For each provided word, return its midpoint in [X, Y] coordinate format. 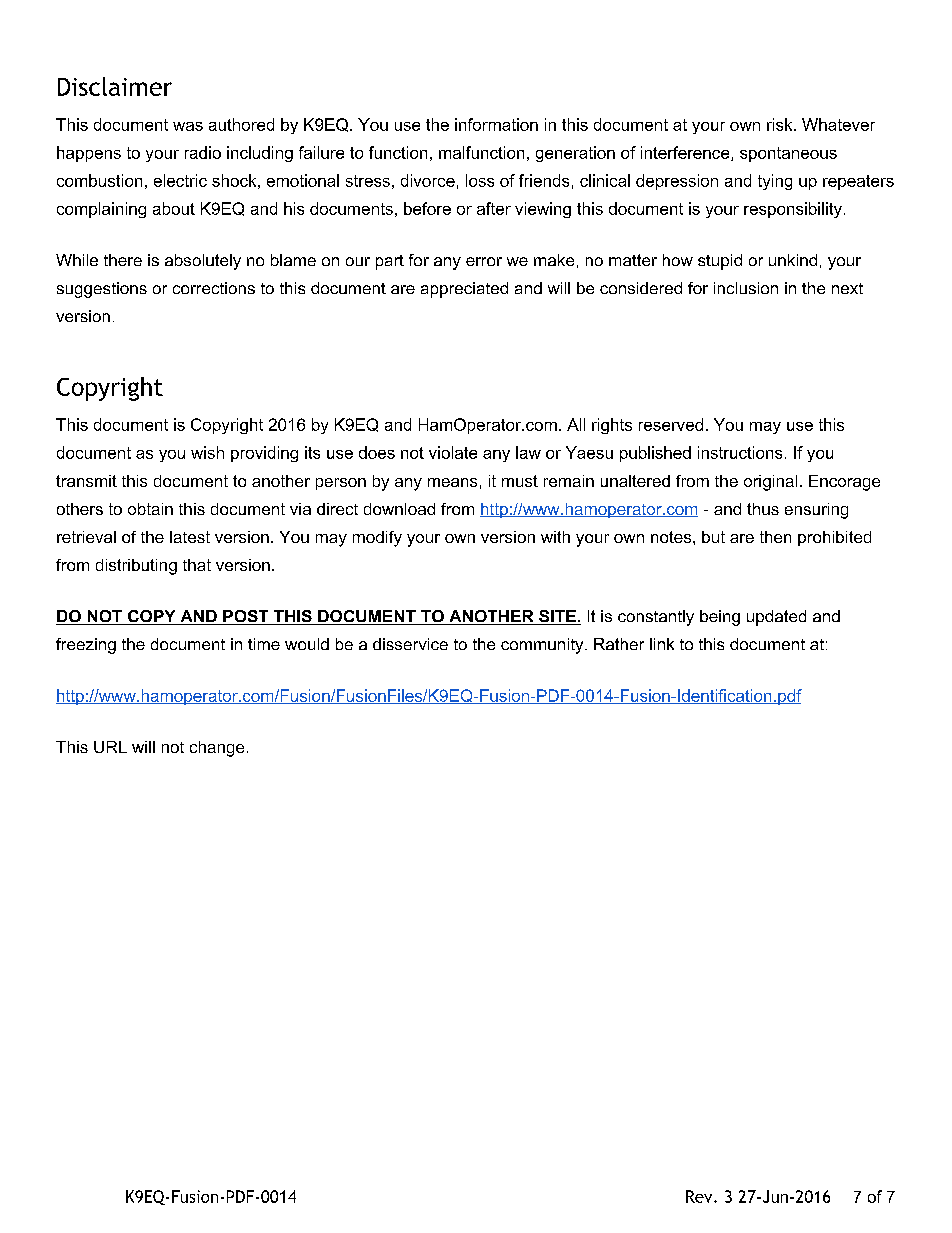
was [188, 126]
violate [453, 452]
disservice [410, 644]
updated [776, 618]
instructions [740, 452]
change [217, 749]
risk [781, 124]
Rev [700, 1196]
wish [207, 452]
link [662, 644]
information [496, 124]
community [543, 646]
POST [246, 617]
